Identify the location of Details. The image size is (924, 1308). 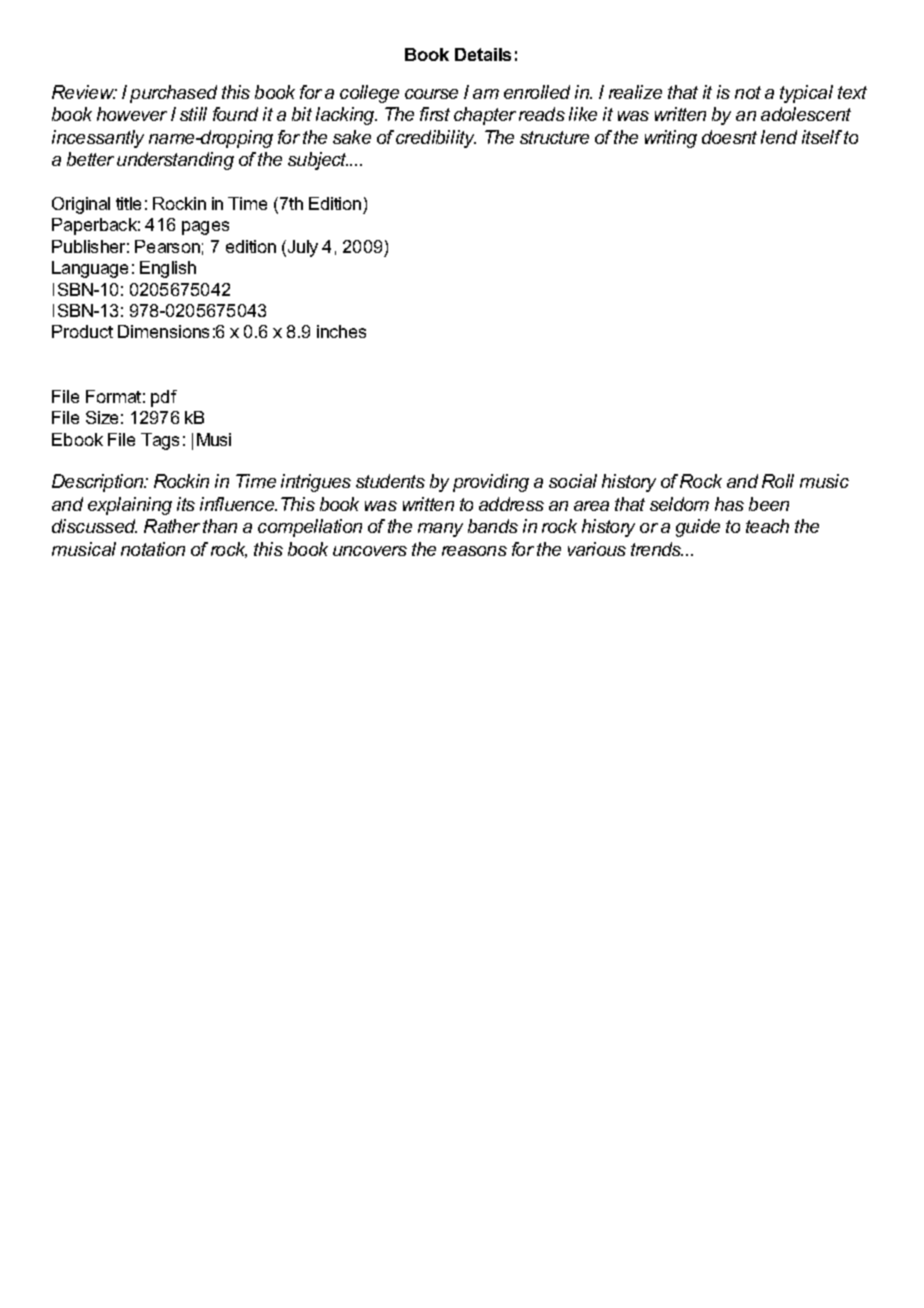
(483, 54).
